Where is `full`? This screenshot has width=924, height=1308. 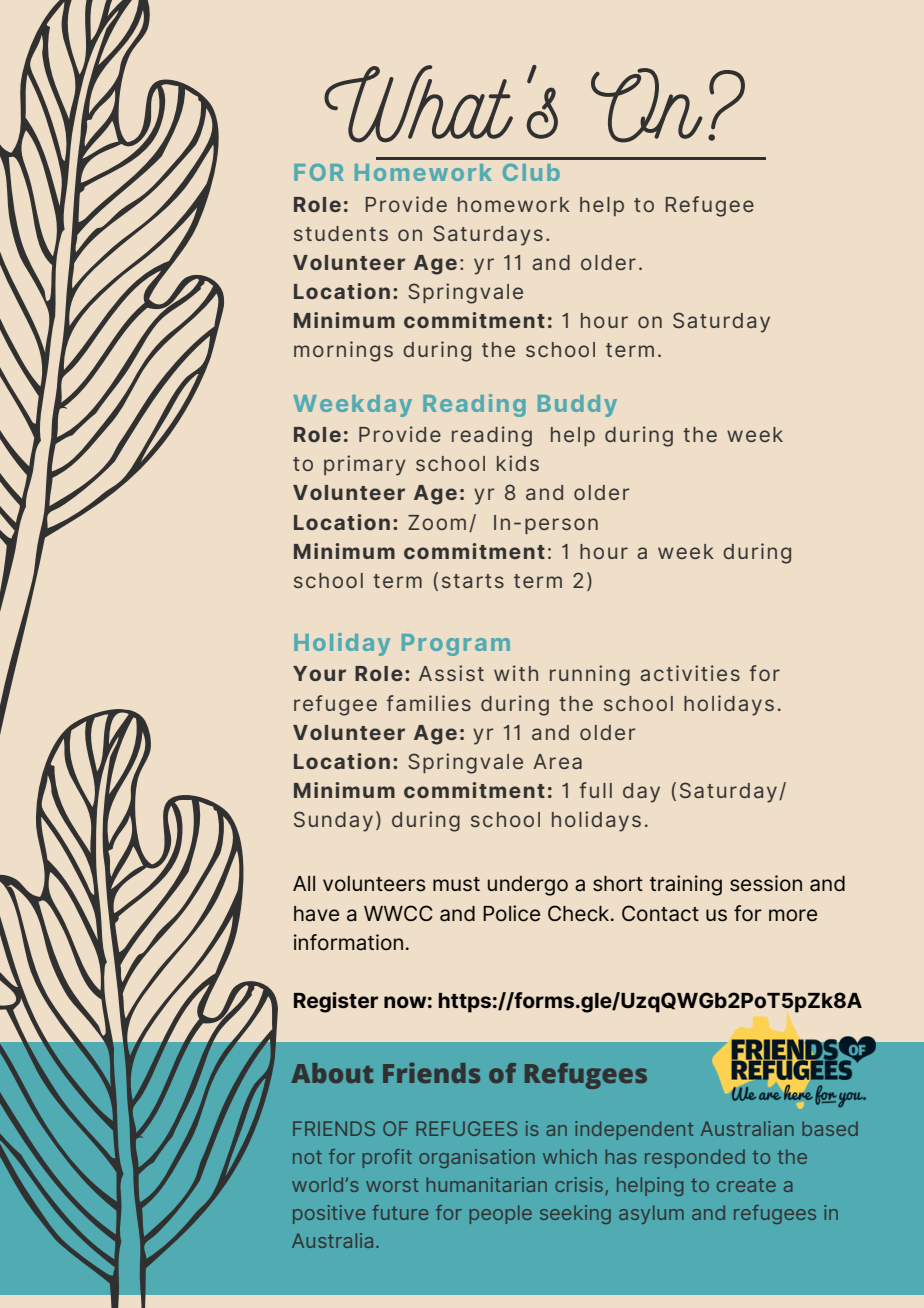 full is located at coordinates (596, 790).
